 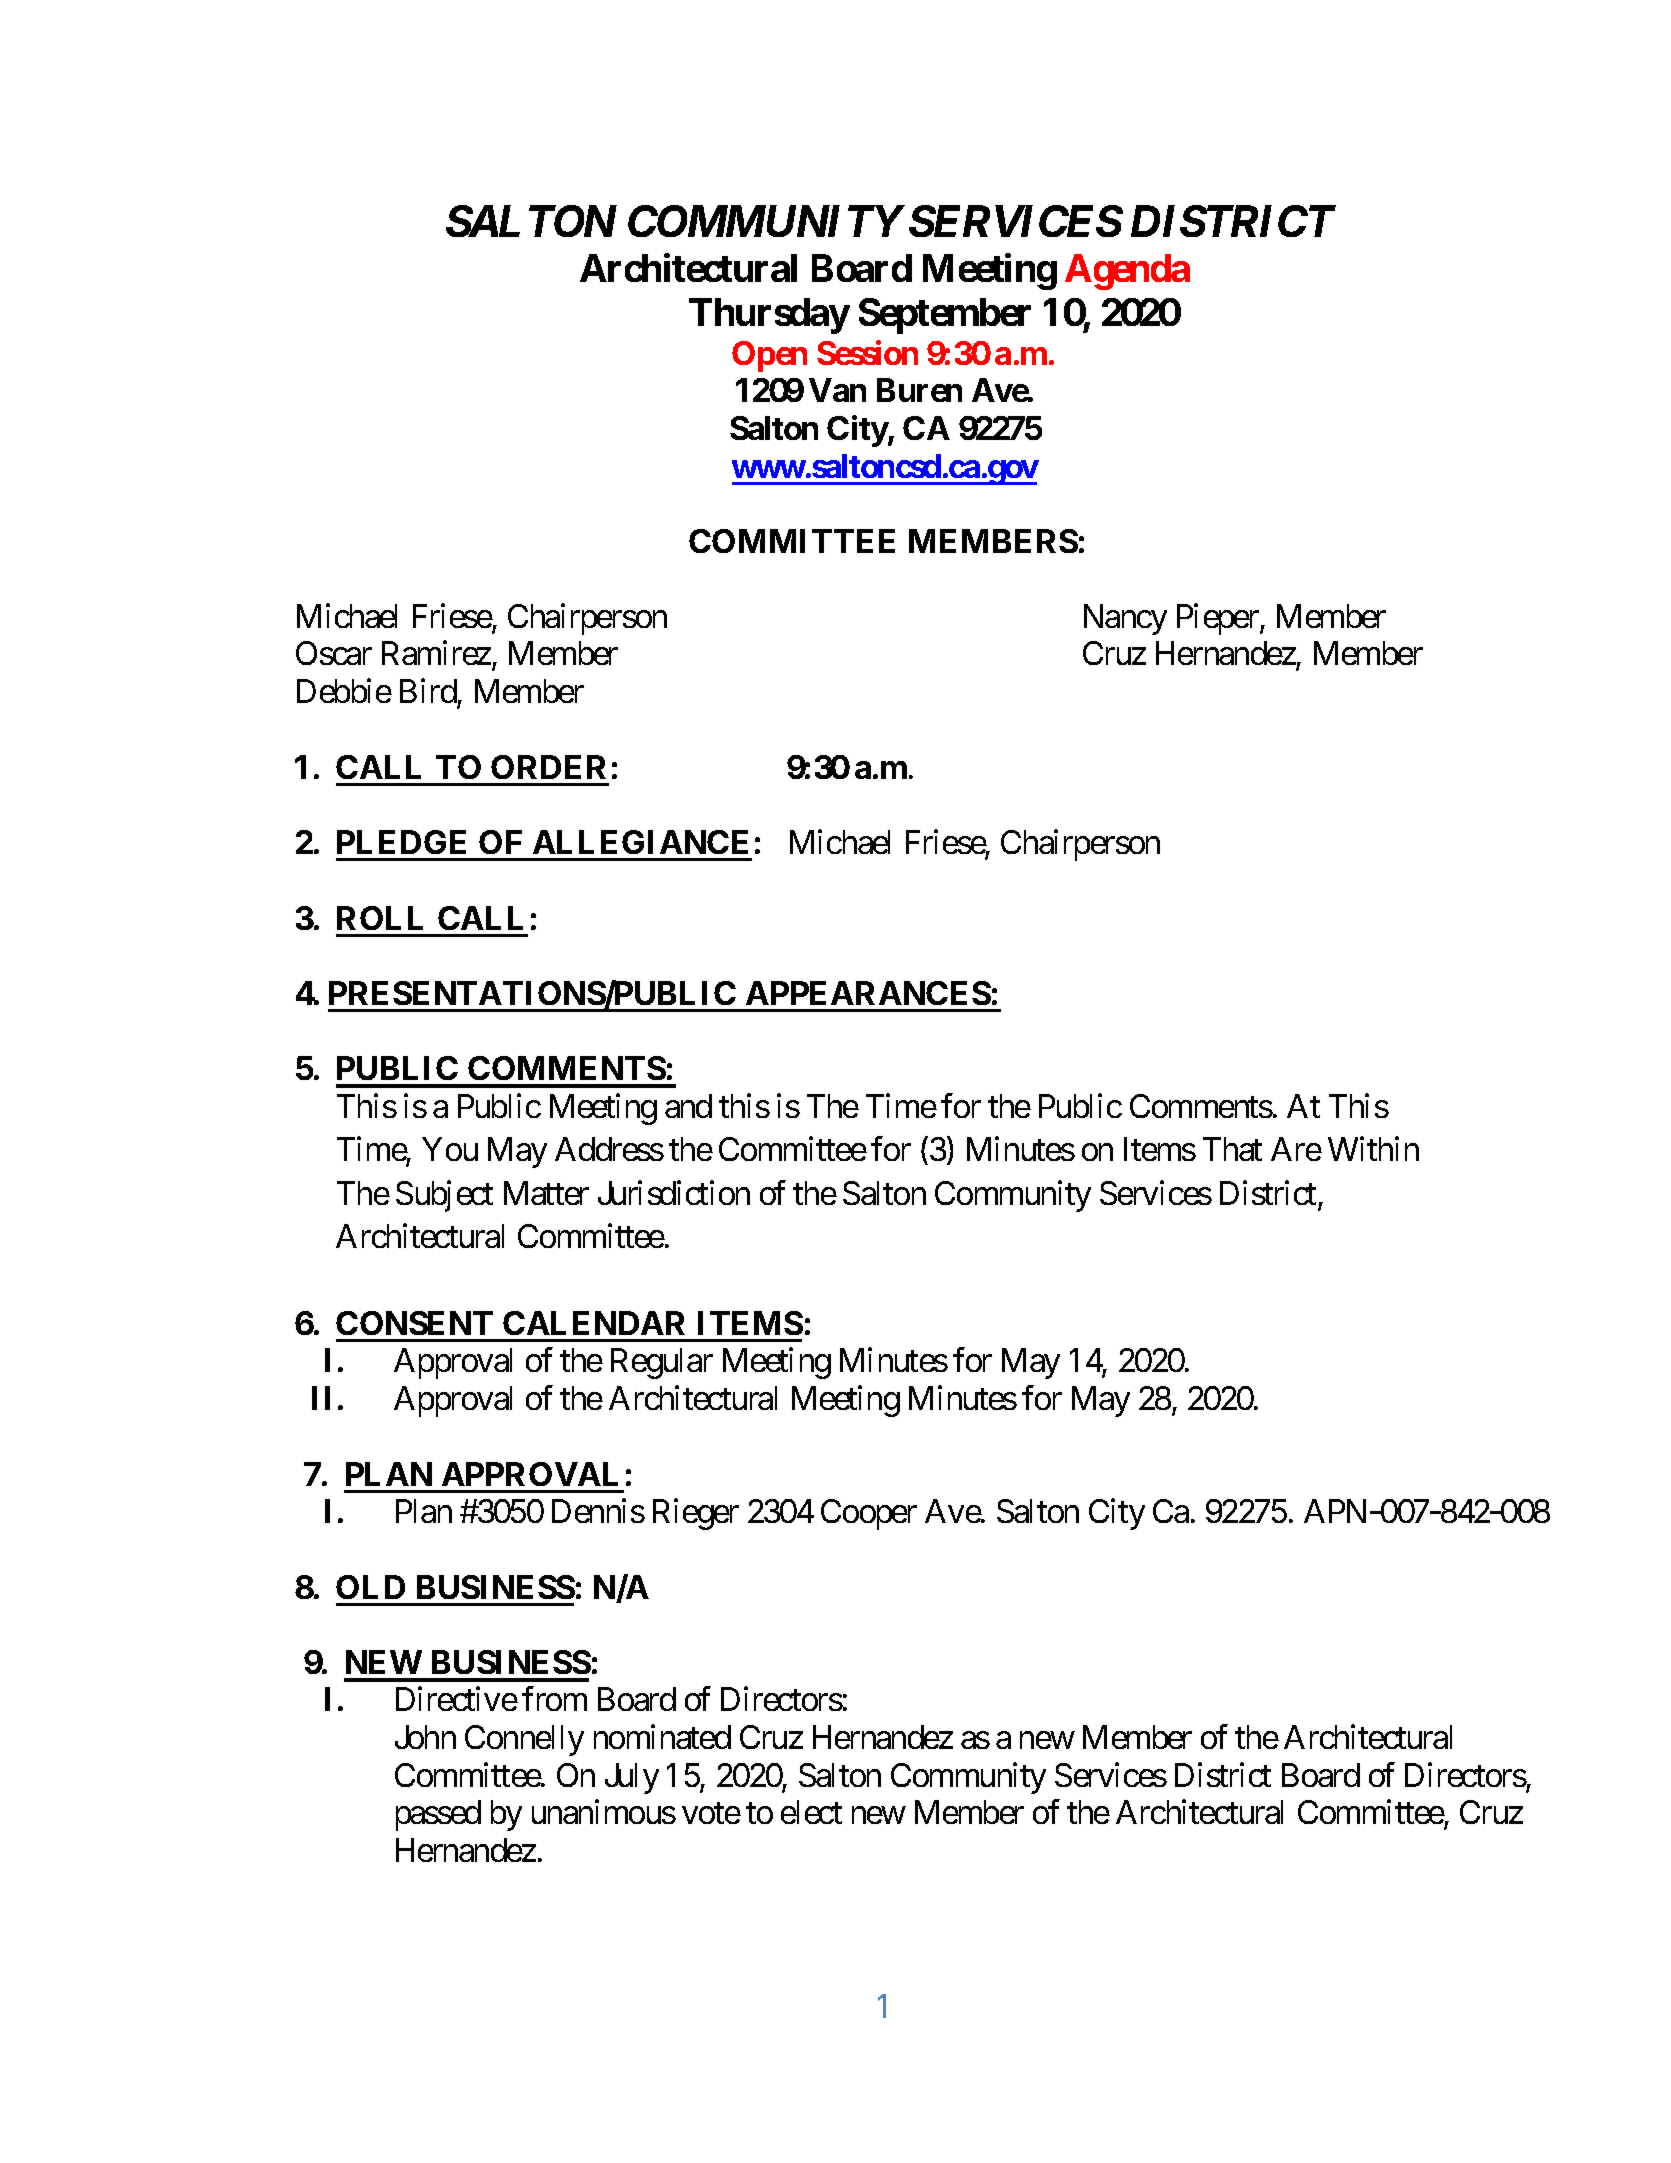 I want to click on Agenda, so click(x=1127, y=272).
